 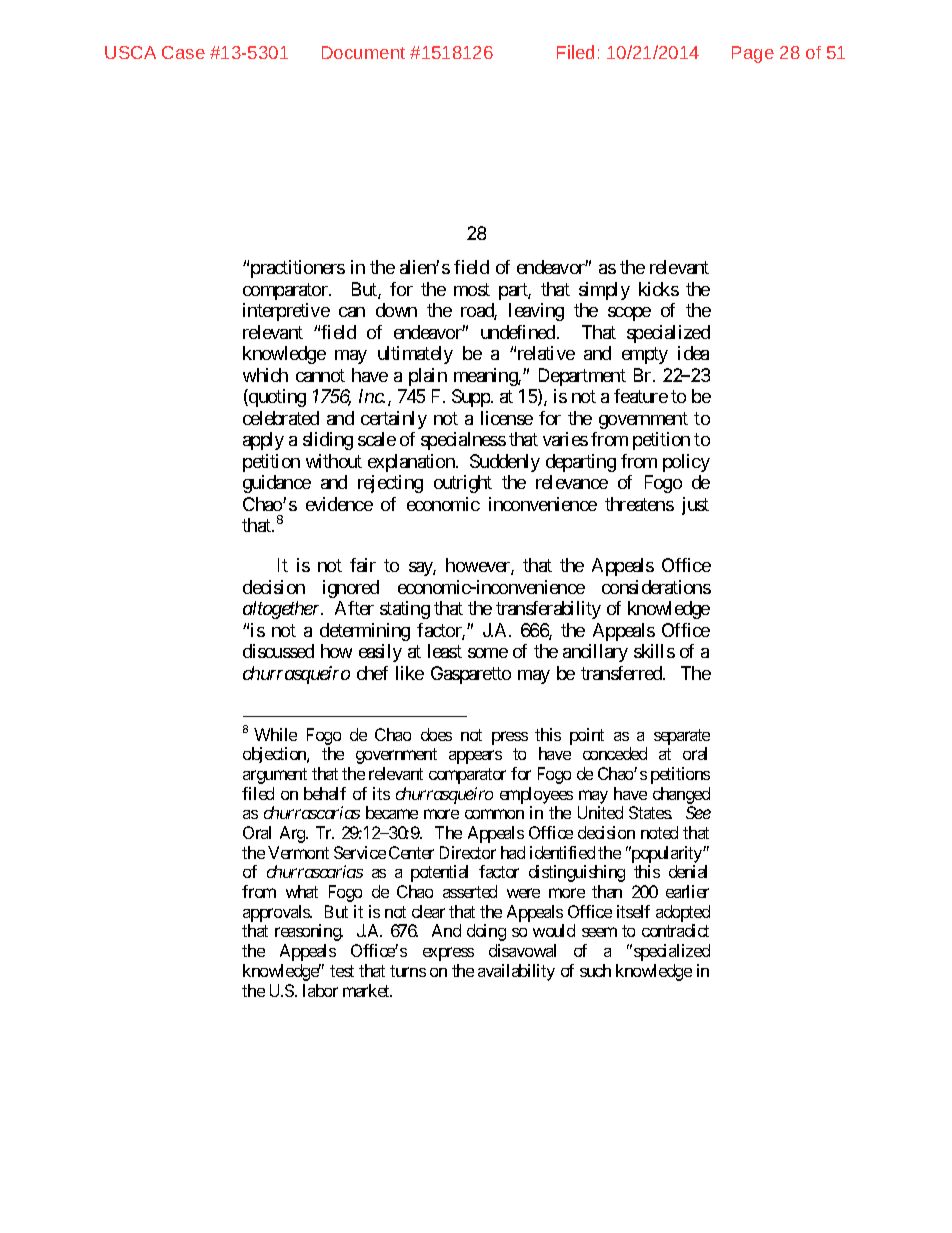 What do you see at coordinates (463, 484) in the page?
I see `outright` at bounding box center [463, 484].
